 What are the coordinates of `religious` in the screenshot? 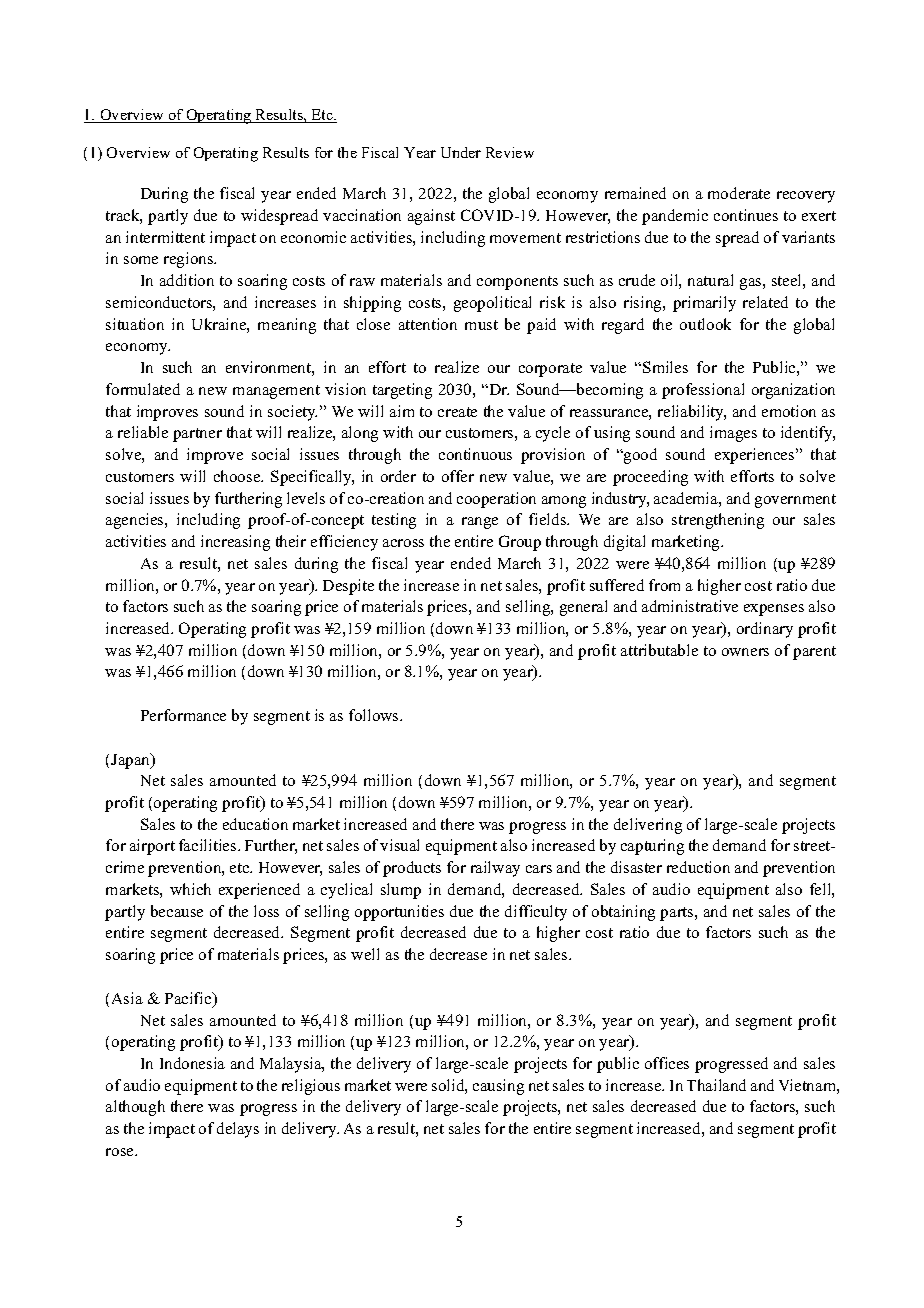 It's located at (311, 1087).
